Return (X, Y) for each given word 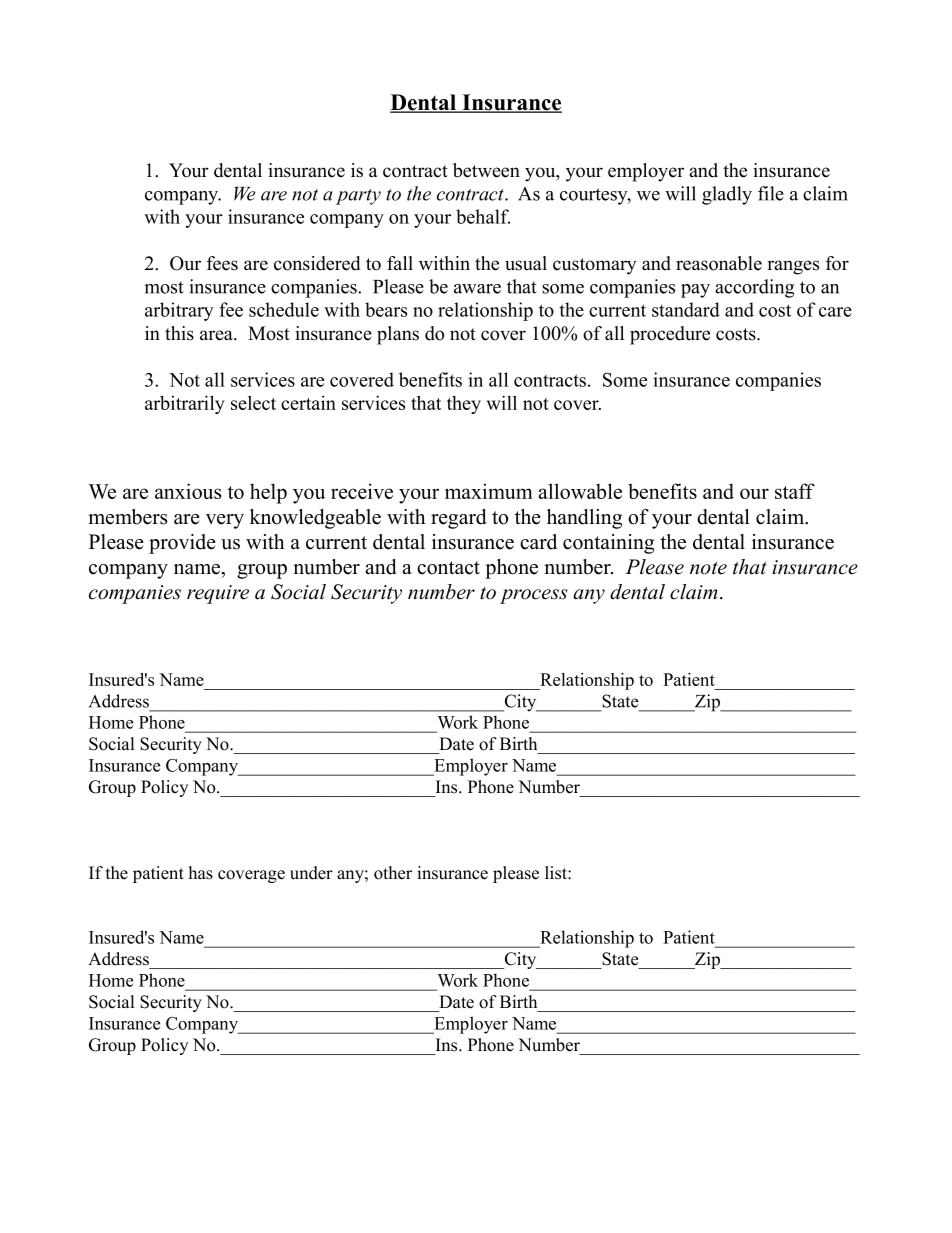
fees (222, 263)
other (393, 873)
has (201, 873)
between (486, 170)
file (771, 193)
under (311, 873)
